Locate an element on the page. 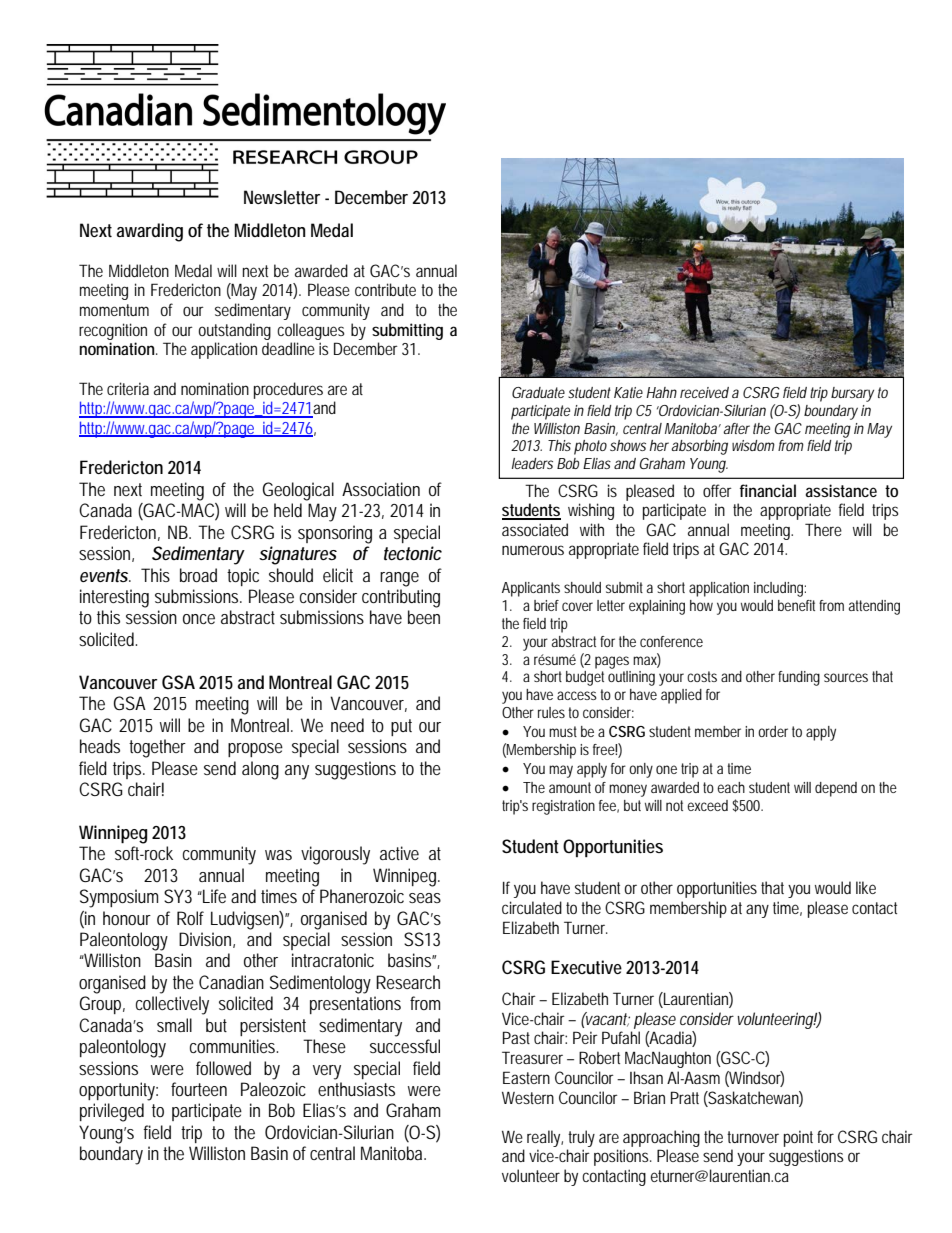 The image size is (952, 1233). leaders is located at coordinates (532, 463).
